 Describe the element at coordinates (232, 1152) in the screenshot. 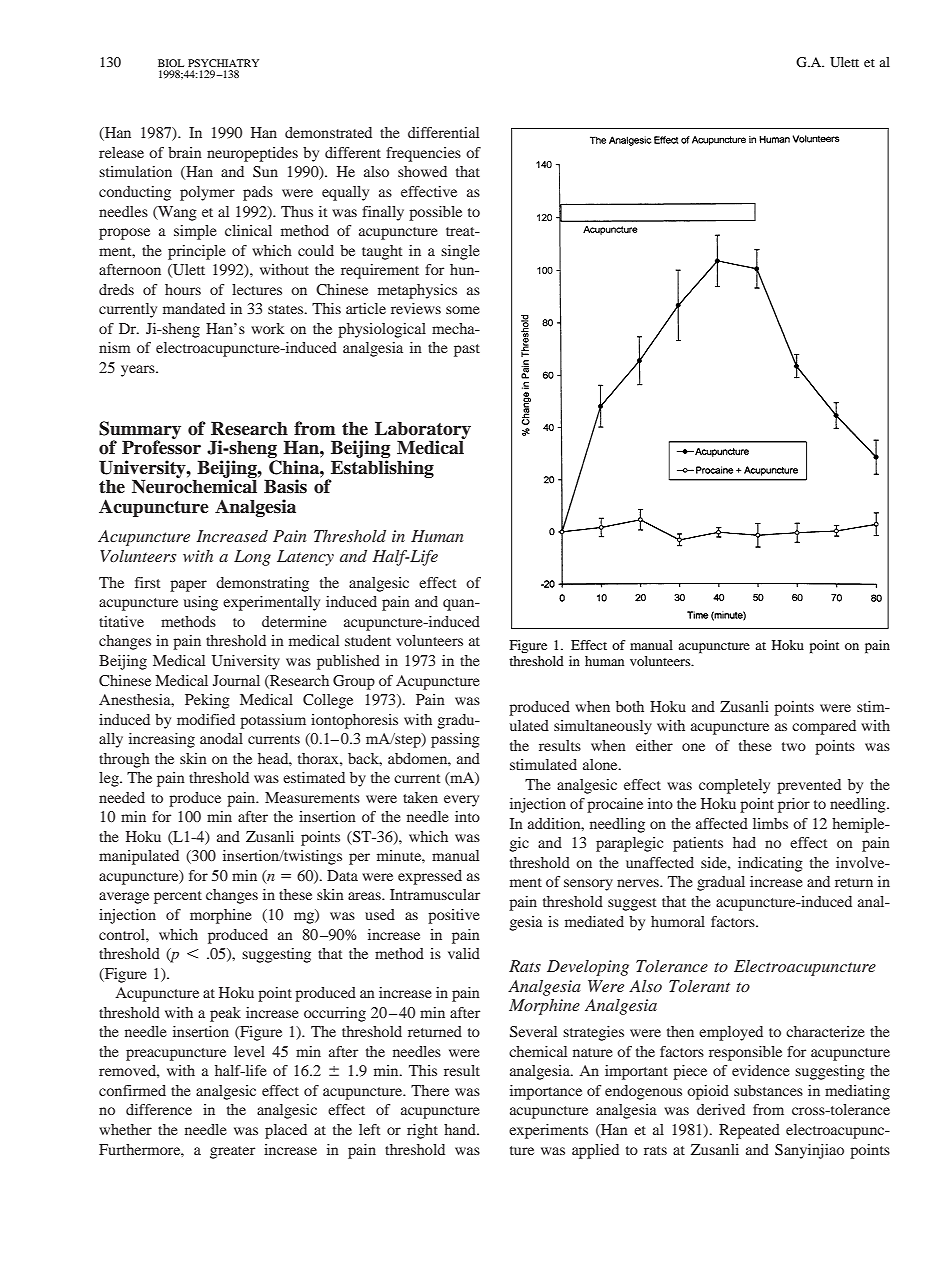

I see `greater` at that location.
